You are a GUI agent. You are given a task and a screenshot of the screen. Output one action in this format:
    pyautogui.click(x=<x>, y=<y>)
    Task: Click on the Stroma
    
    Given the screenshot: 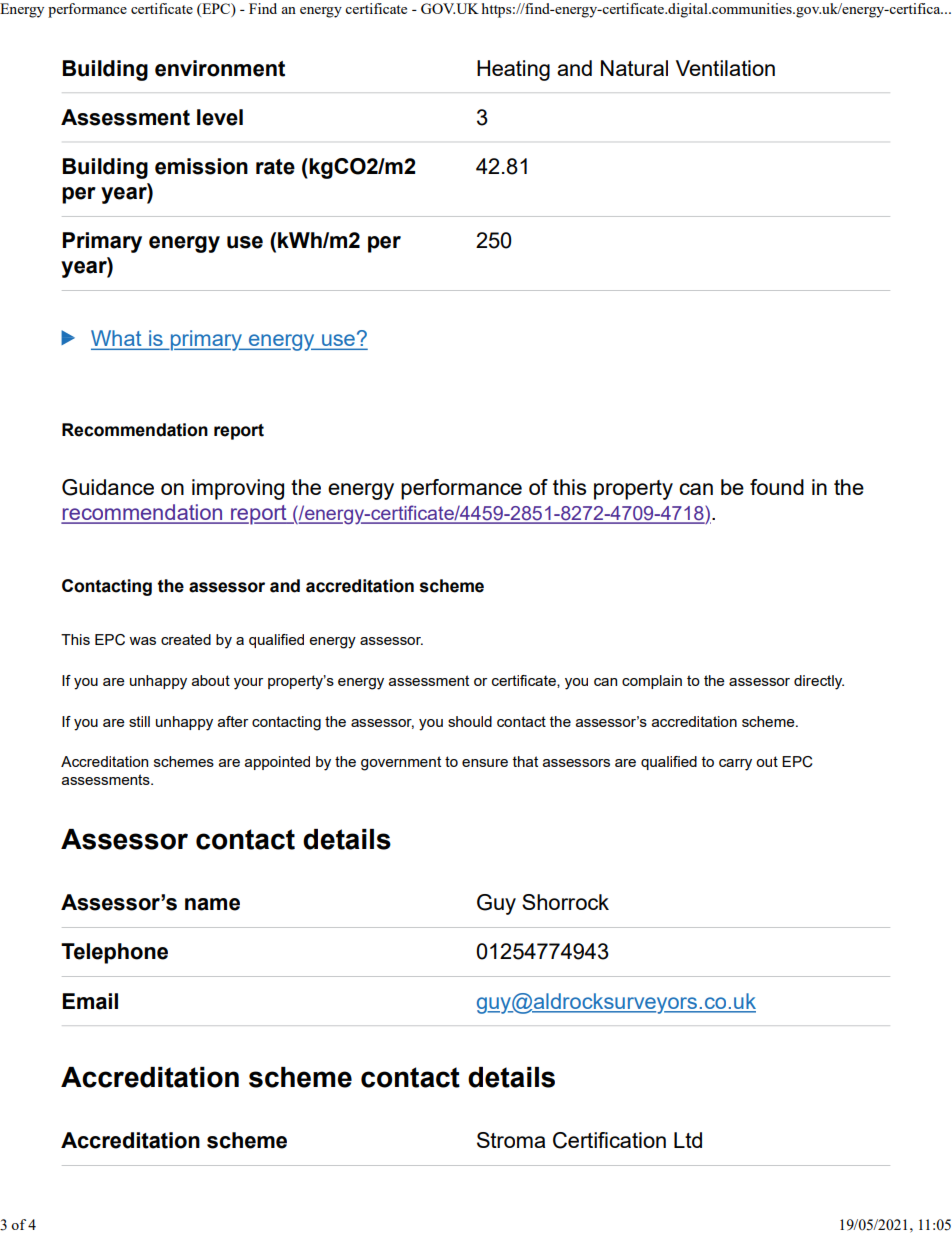 What is the action you would take?
    pyautogui.click(x=511, y=1140)
